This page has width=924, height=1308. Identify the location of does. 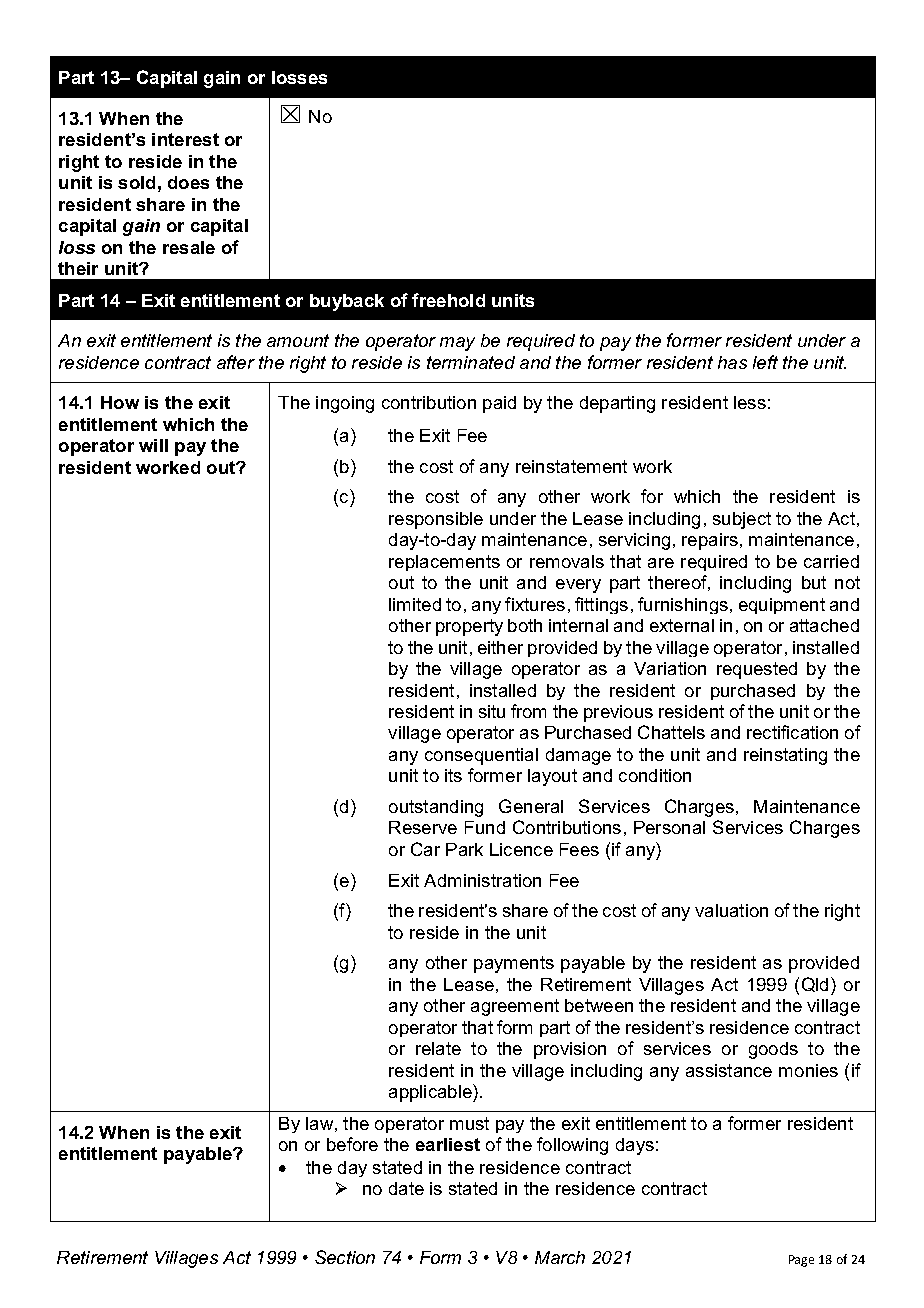
(188, 182).
